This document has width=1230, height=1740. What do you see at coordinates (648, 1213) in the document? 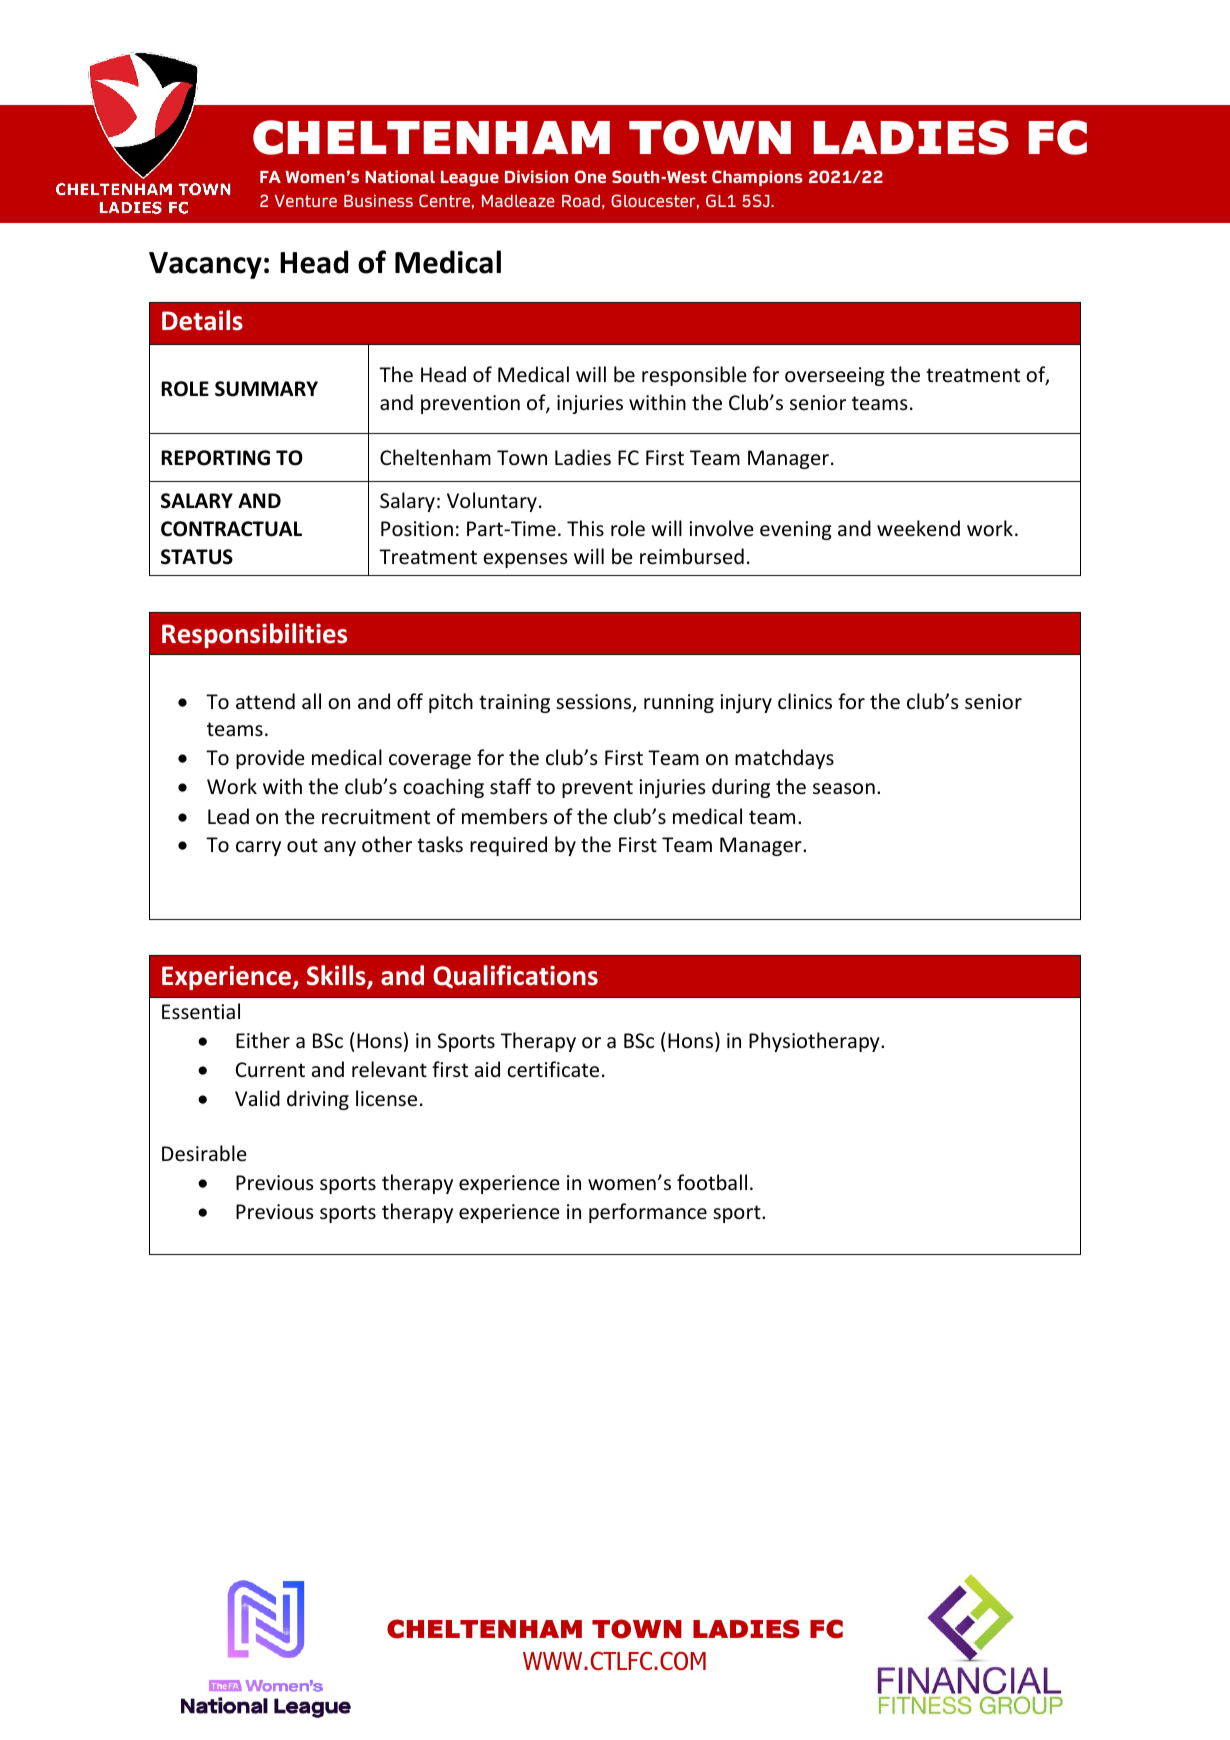
I see `performance` at bounding box center [648, 1213].
